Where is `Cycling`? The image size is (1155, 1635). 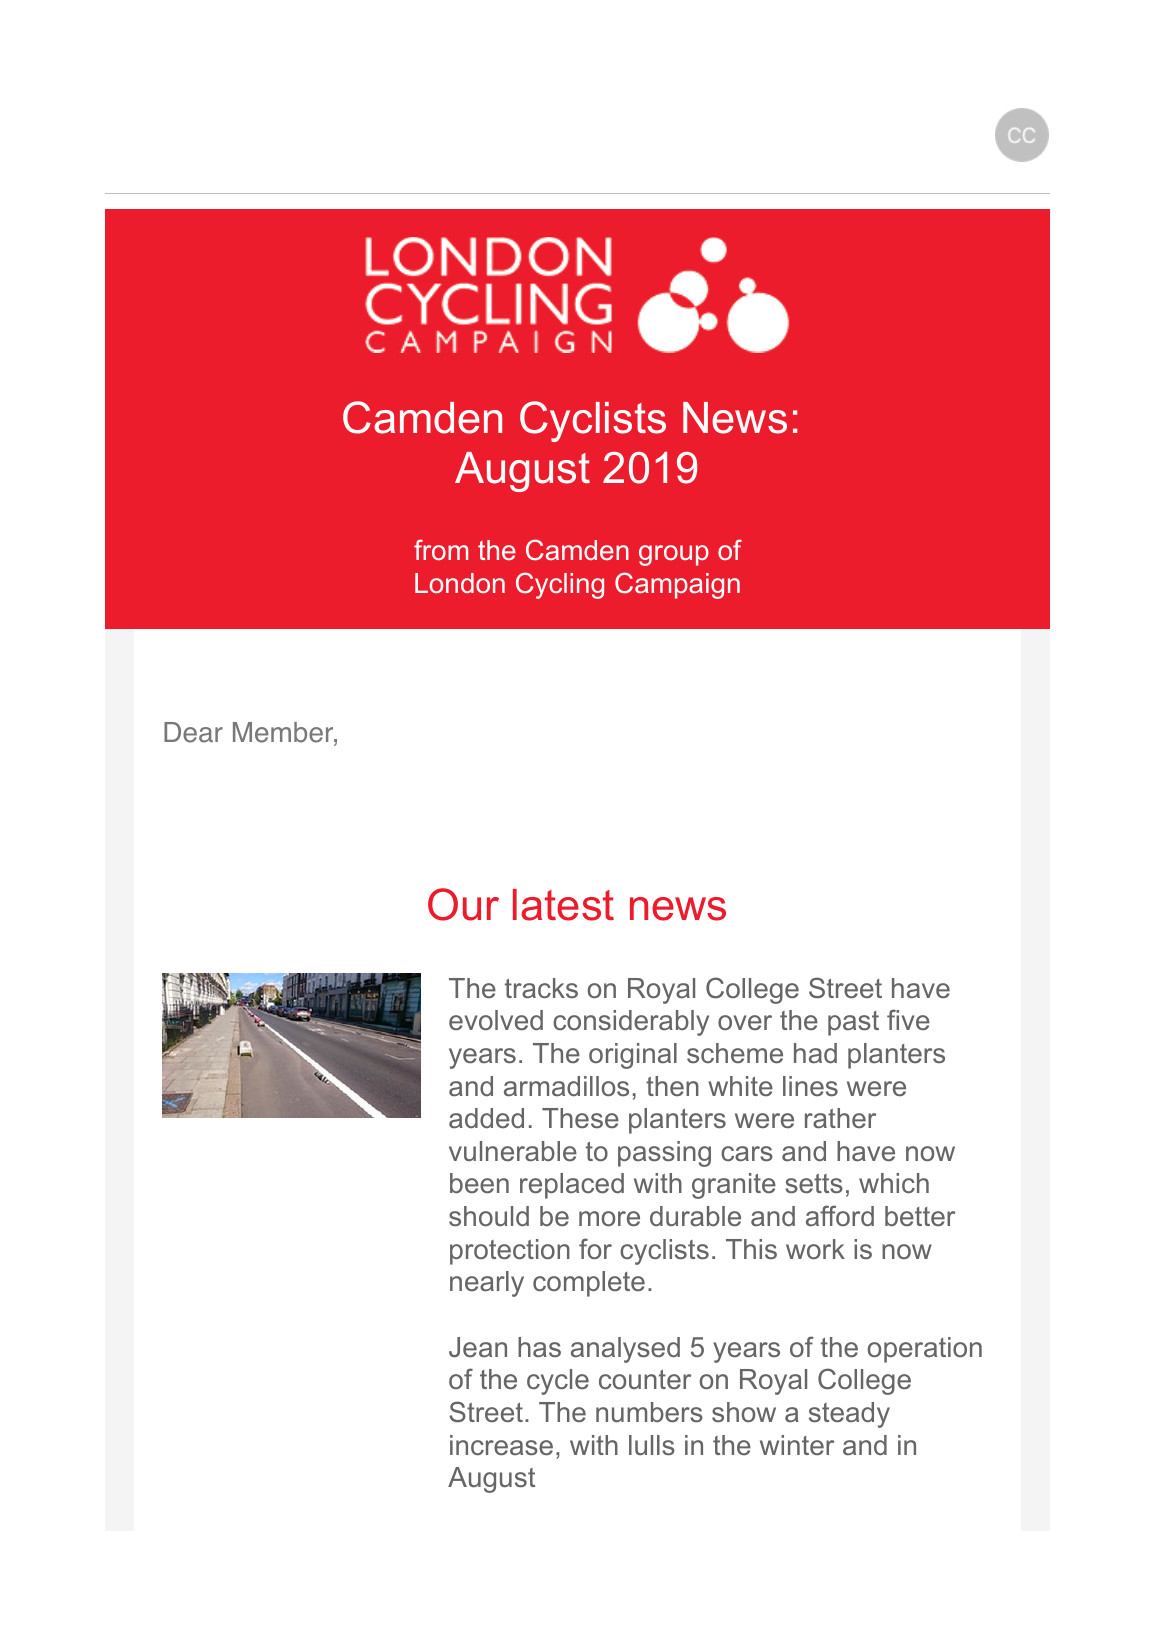
Cycling is located at coordinates (560, 585).
